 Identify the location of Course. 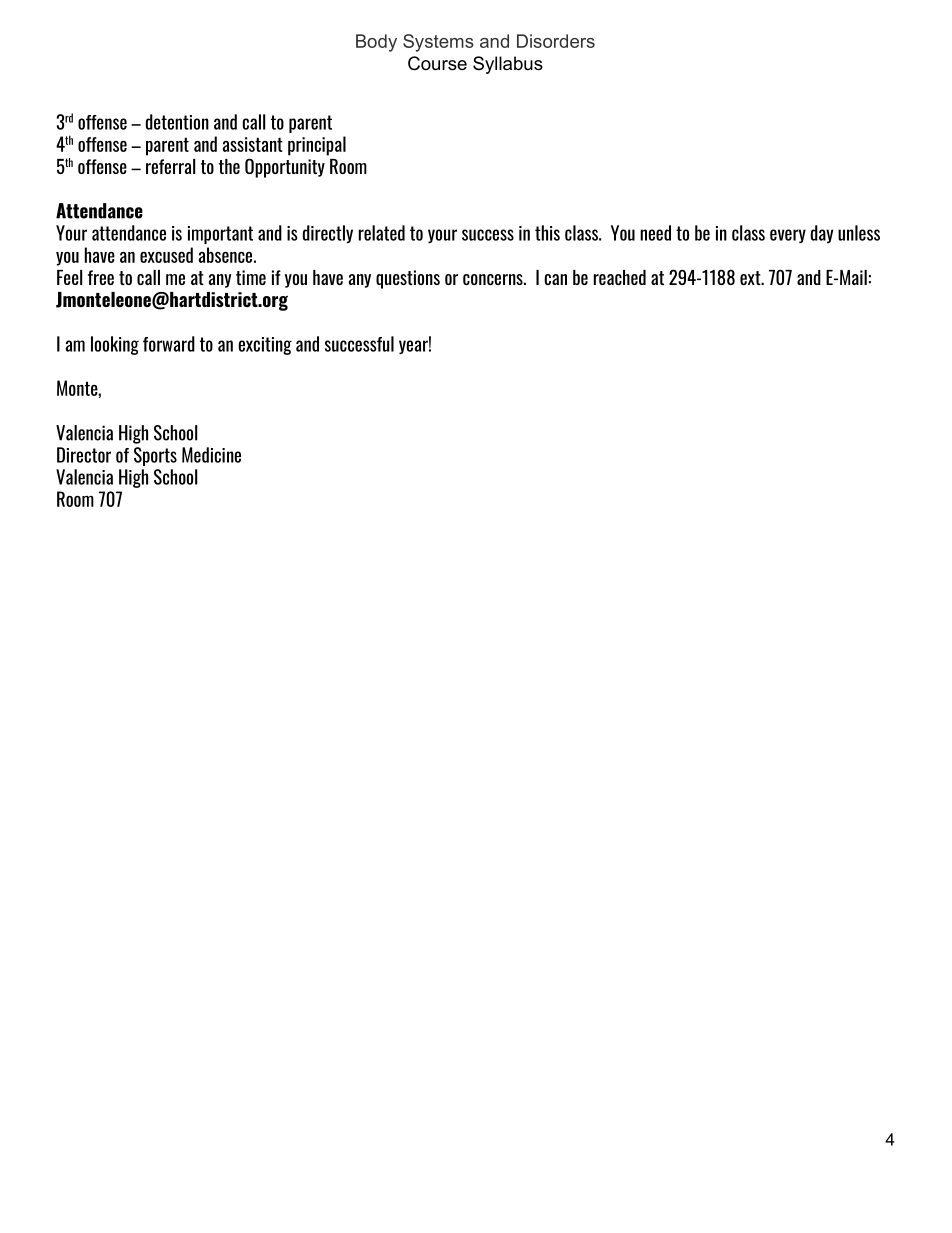
(437, 63).
